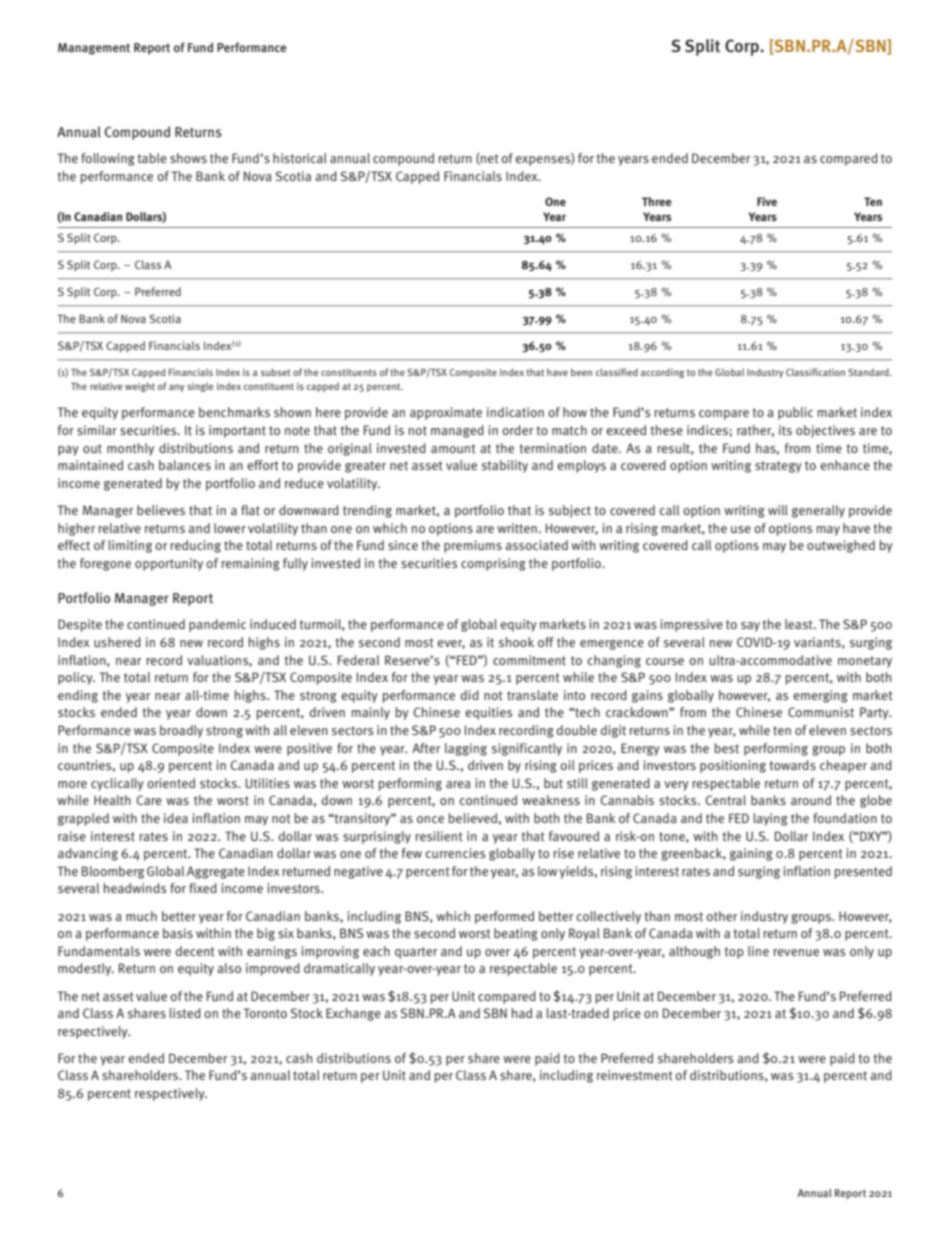  I want to click on revenue, so click(796, 952).
